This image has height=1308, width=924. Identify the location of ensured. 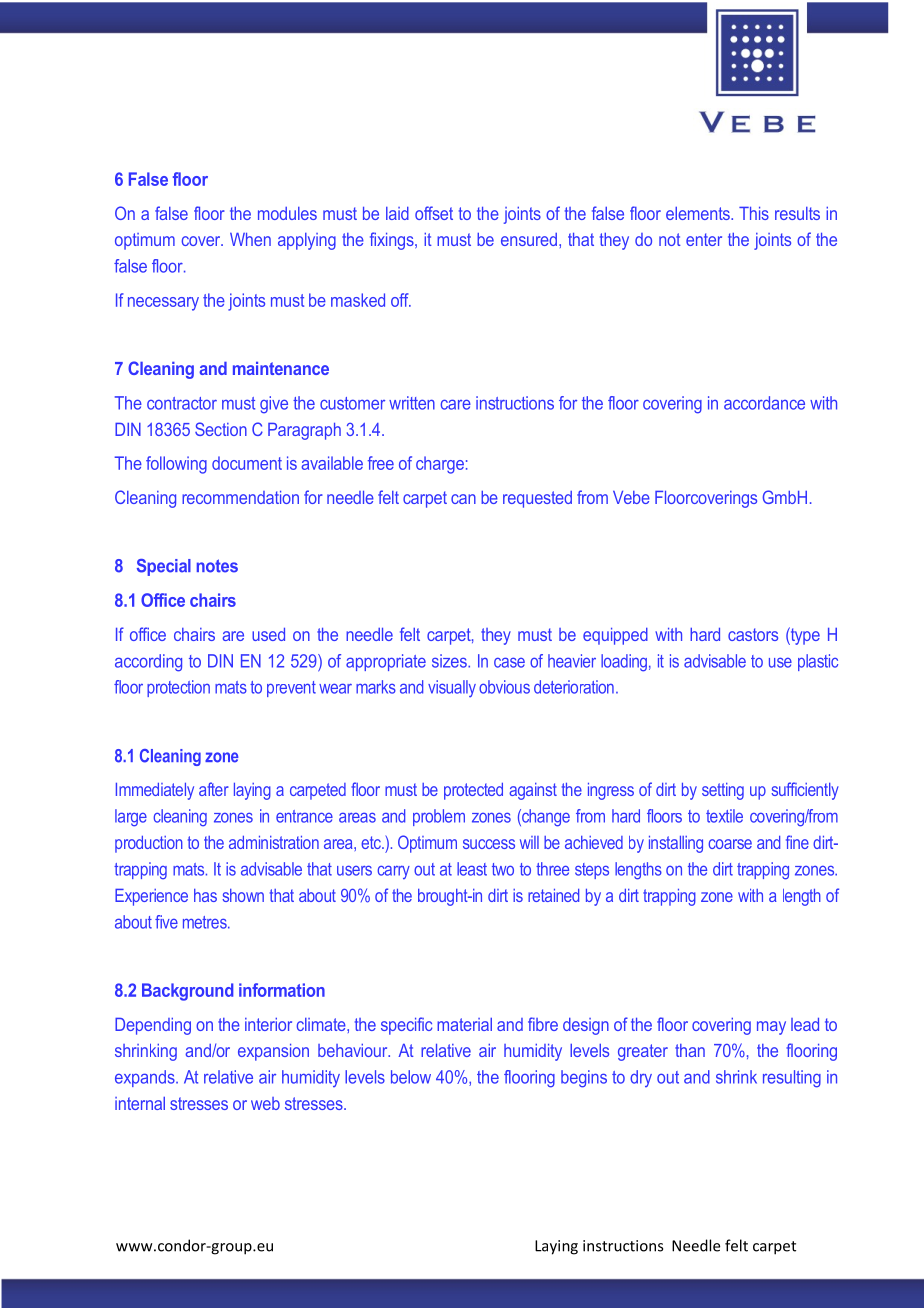
(529, 239).
